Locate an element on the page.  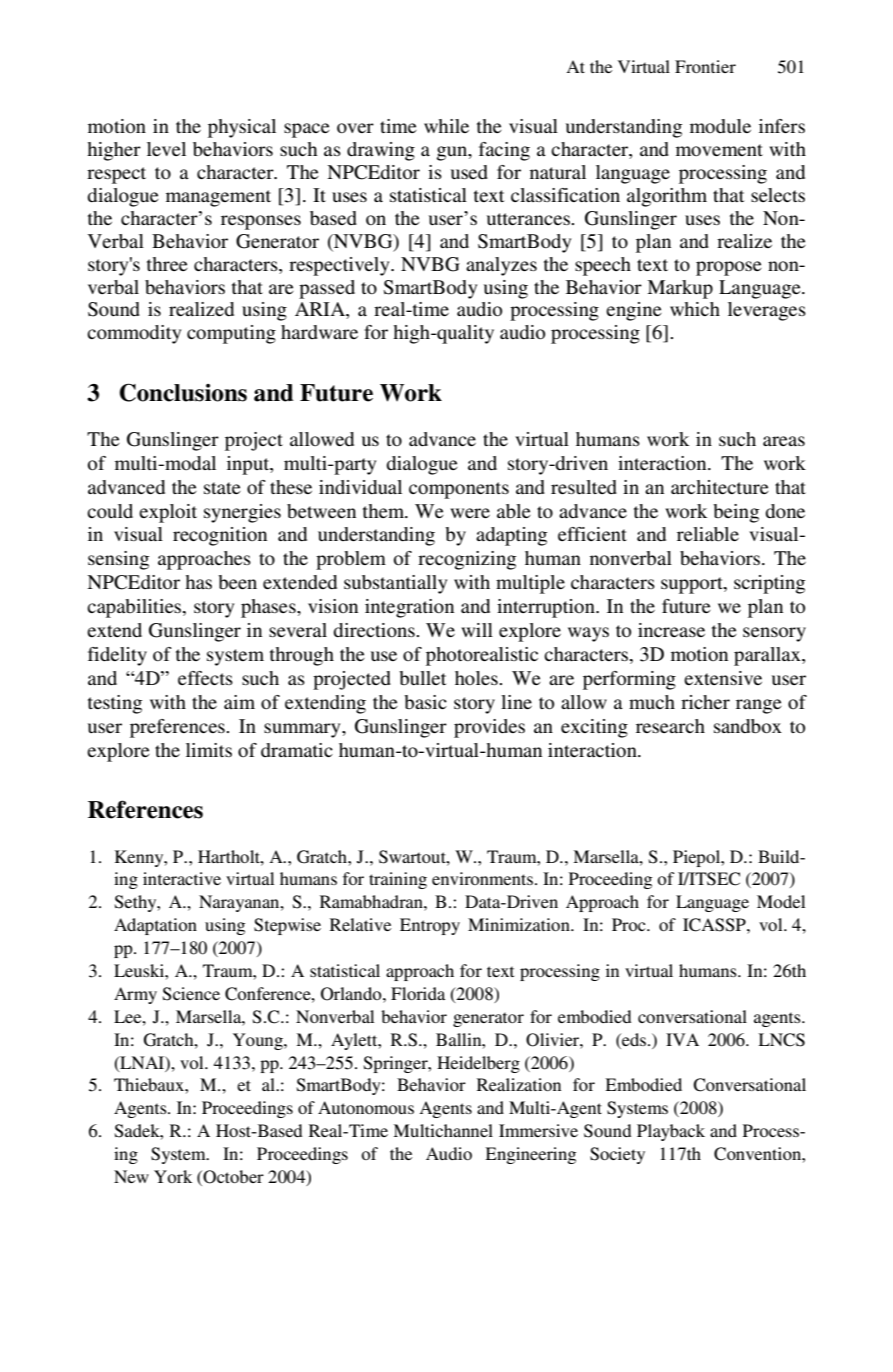
limits is located at coordinates (209, 750).
